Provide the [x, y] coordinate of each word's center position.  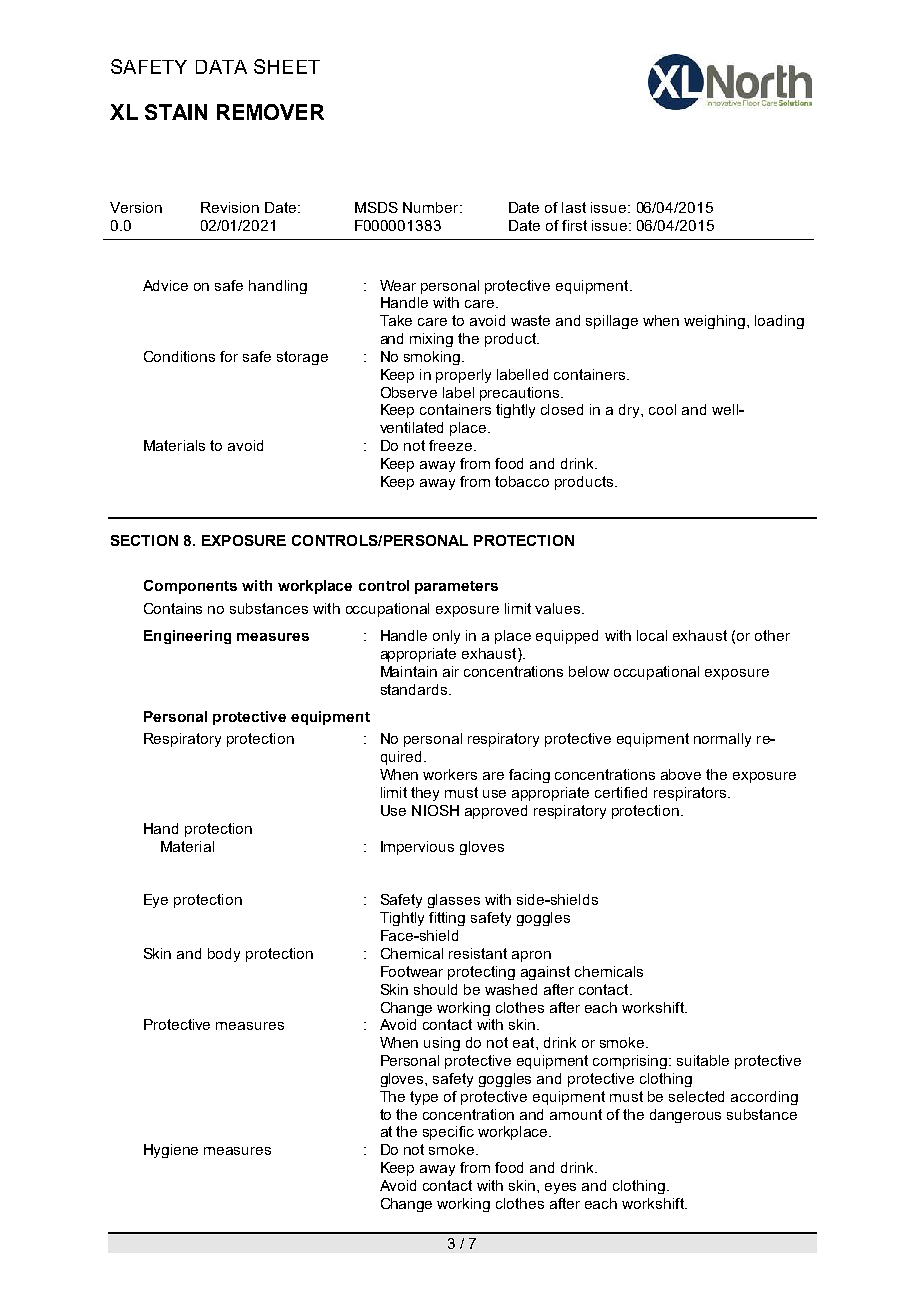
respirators [691, 794]
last [574, 207]
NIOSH [435, 810]
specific [448, 1133]
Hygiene [171, 1151]
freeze [450, 445]
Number [432, 207]
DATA [221, 67]
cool [662, 409]
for [229, 356]
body [224, 955]
